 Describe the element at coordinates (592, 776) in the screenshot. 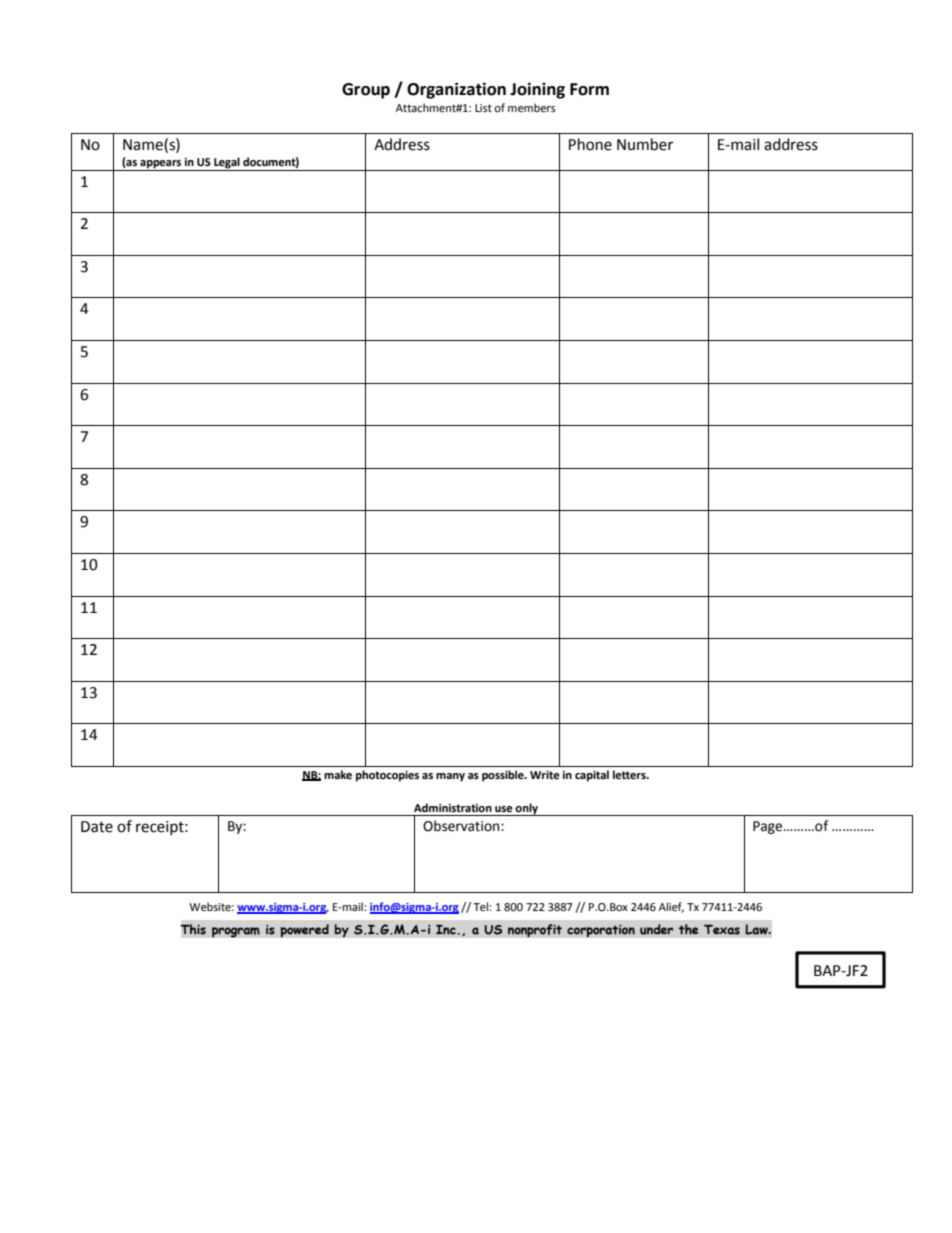

I see `capital` at that location.
